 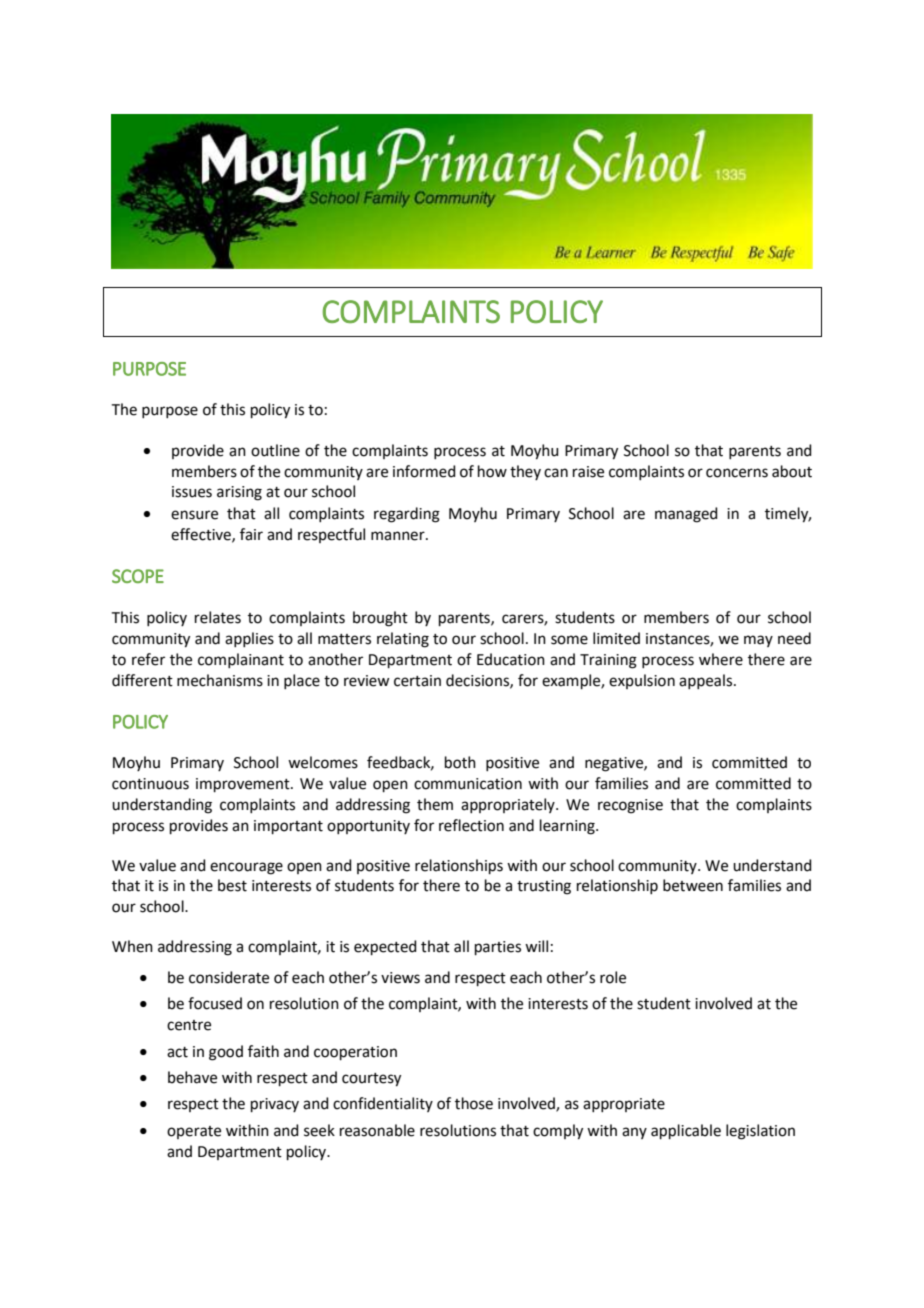 What do you see at coordinates (220, 680) in the image?
I see `mechanisms` at bounding box center [220, 680].
